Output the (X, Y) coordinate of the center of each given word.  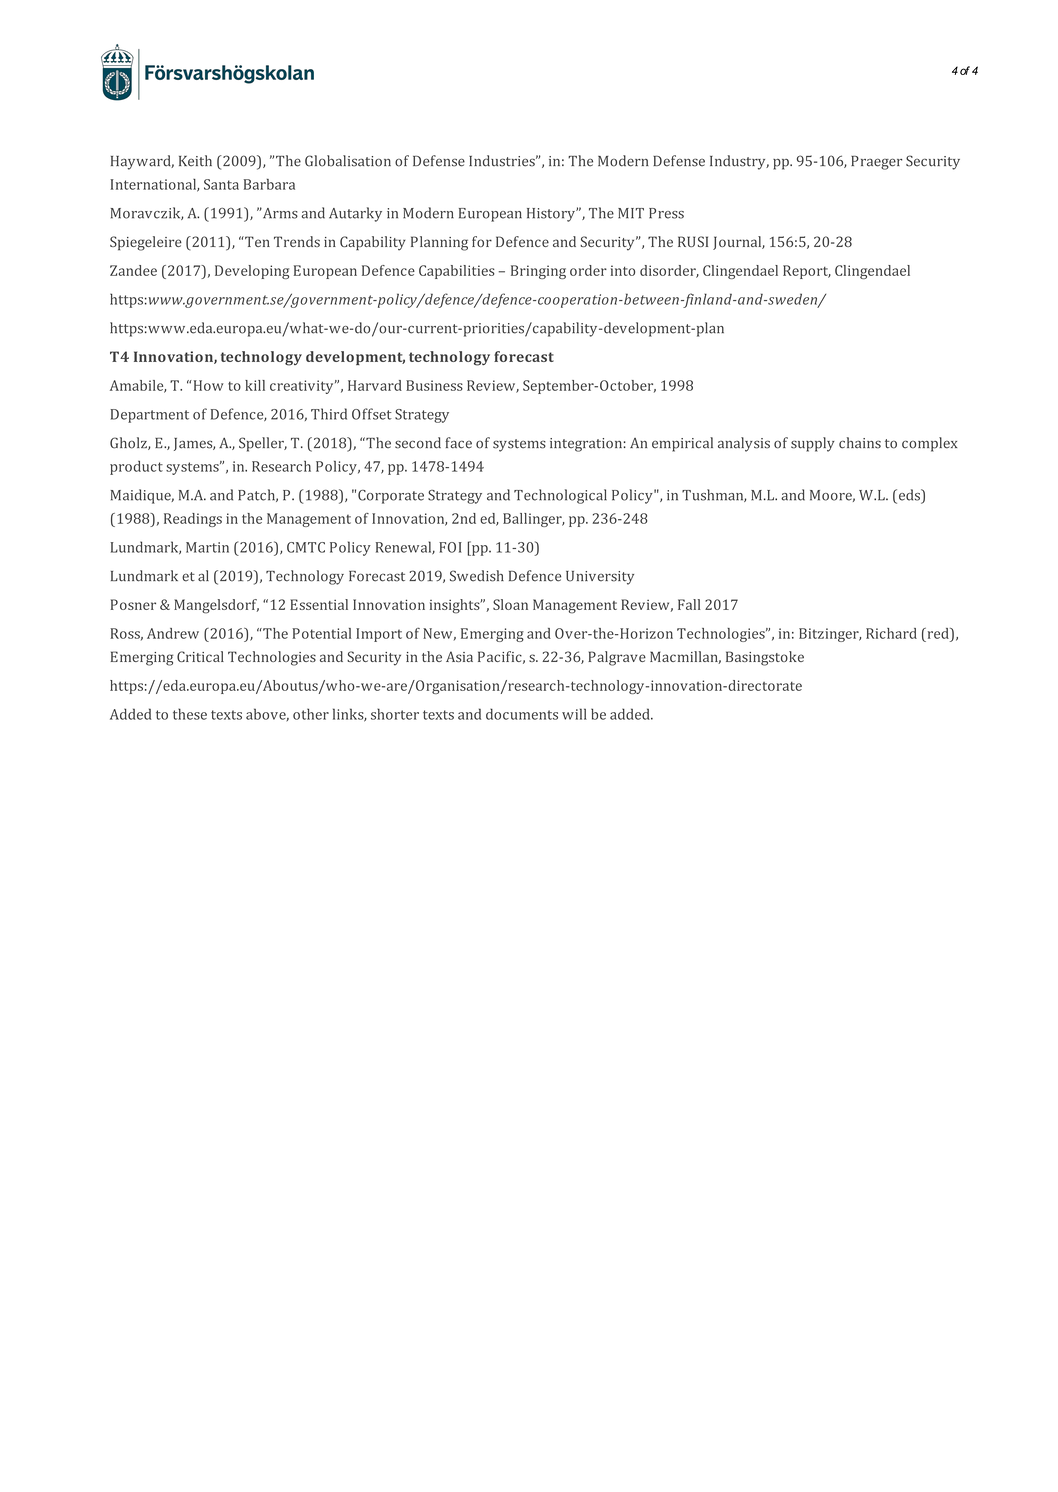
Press (666, 213)
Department (150, 416)
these (190, 714)
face (458, 443)
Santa (221, 184)
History (552, 215)
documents (522, 714)
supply (813, 444)
